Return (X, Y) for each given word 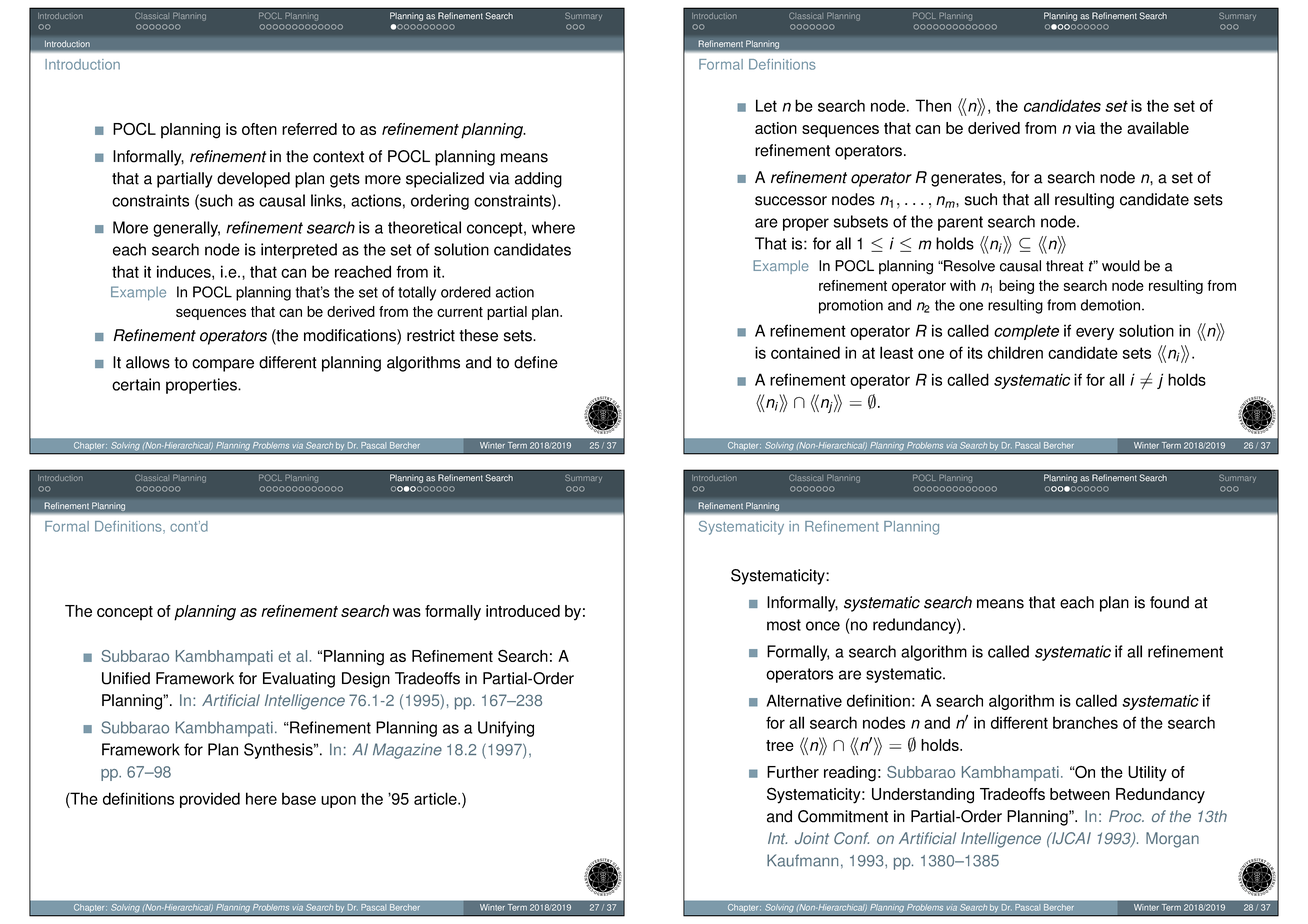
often (259, 129)
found (1169, 602)
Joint (812, 838)
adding (538, 180)
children (1015, 352)
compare (223, 365)
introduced (523, 611)
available (1158, 128)
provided (210, 800)
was (407, 612)
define (536, 362)
